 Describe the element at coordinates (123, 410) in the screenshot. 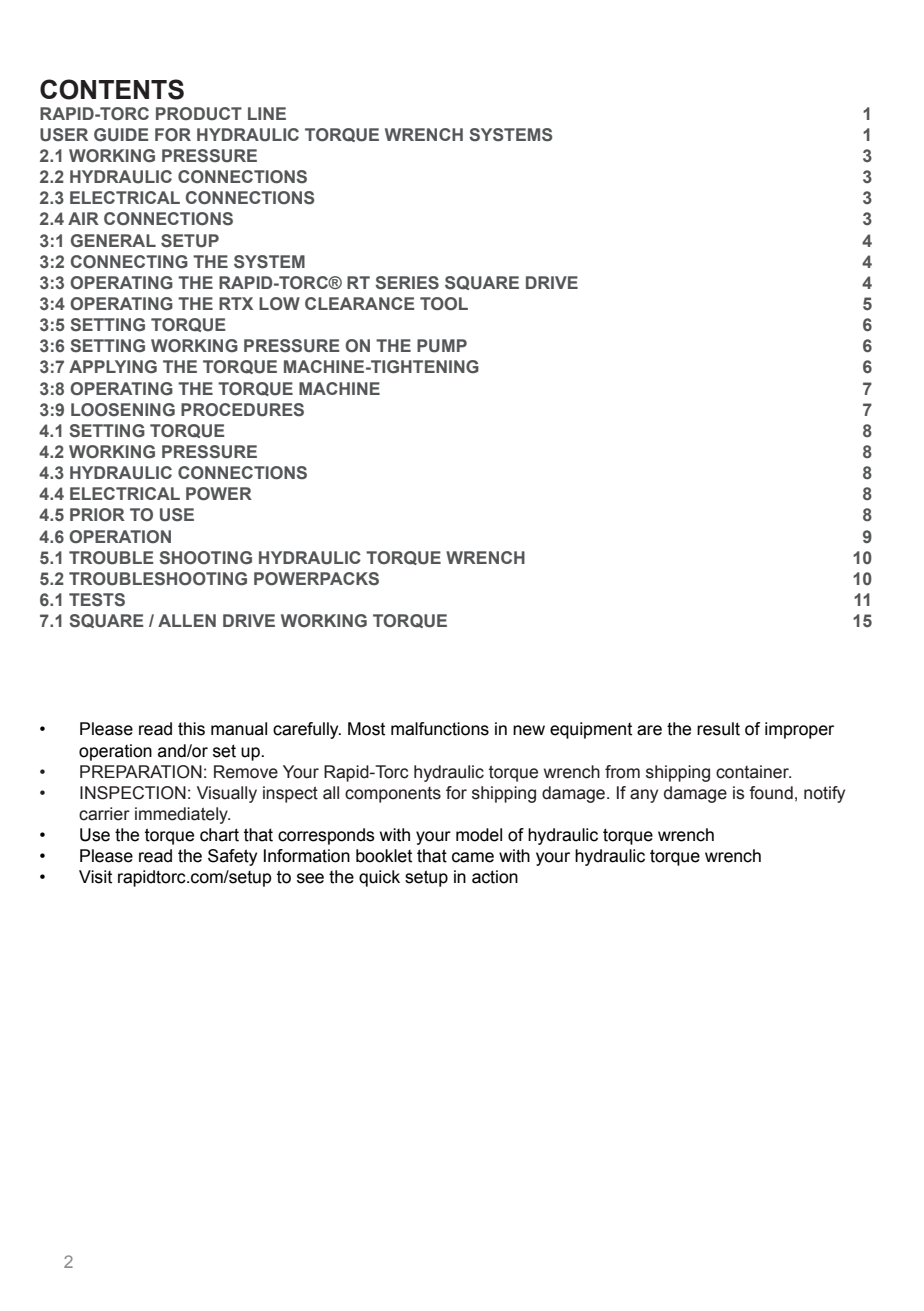

I see `LOOSENING` at that location.
